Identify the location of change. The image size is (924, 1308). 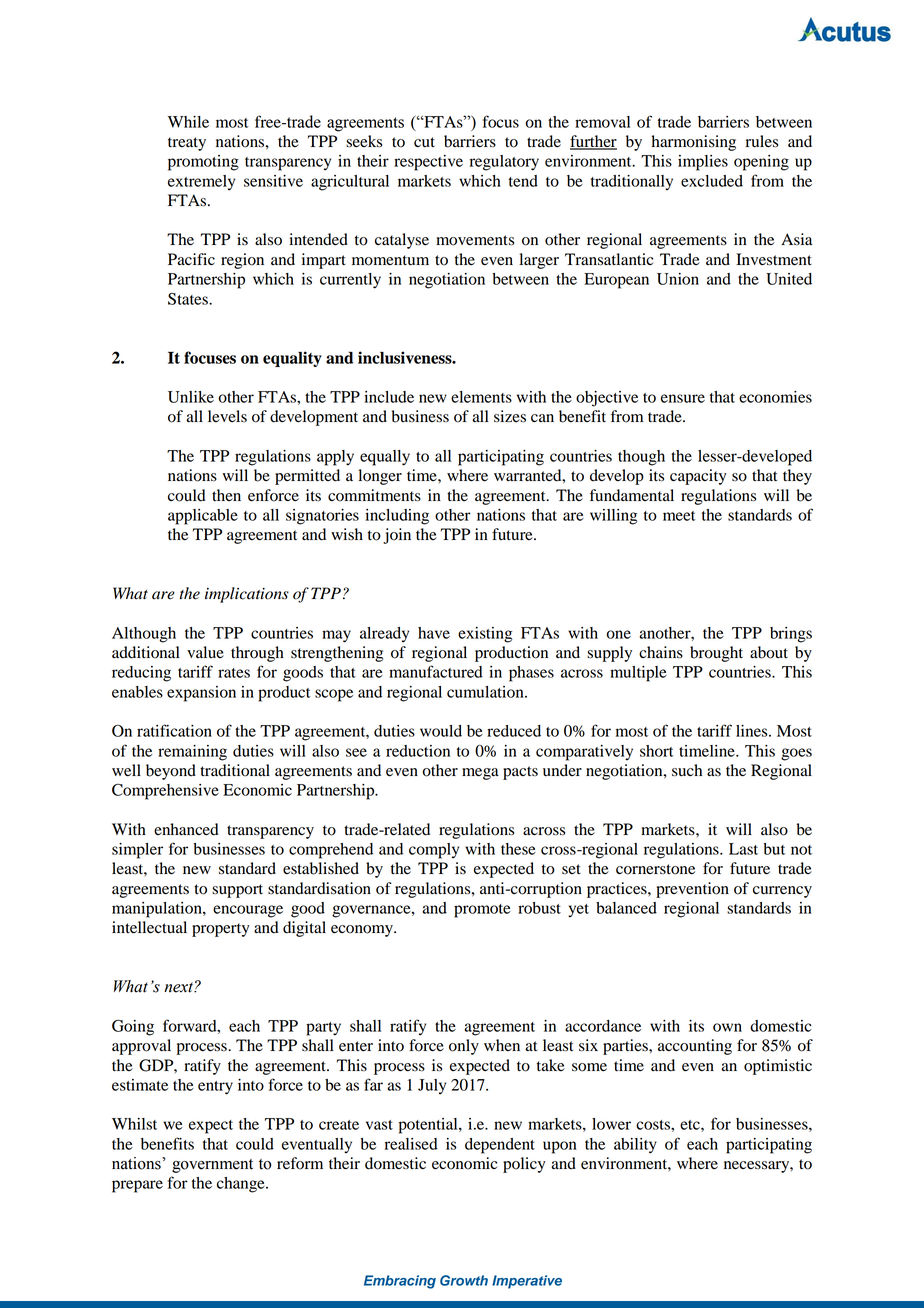
(242, 1185).
